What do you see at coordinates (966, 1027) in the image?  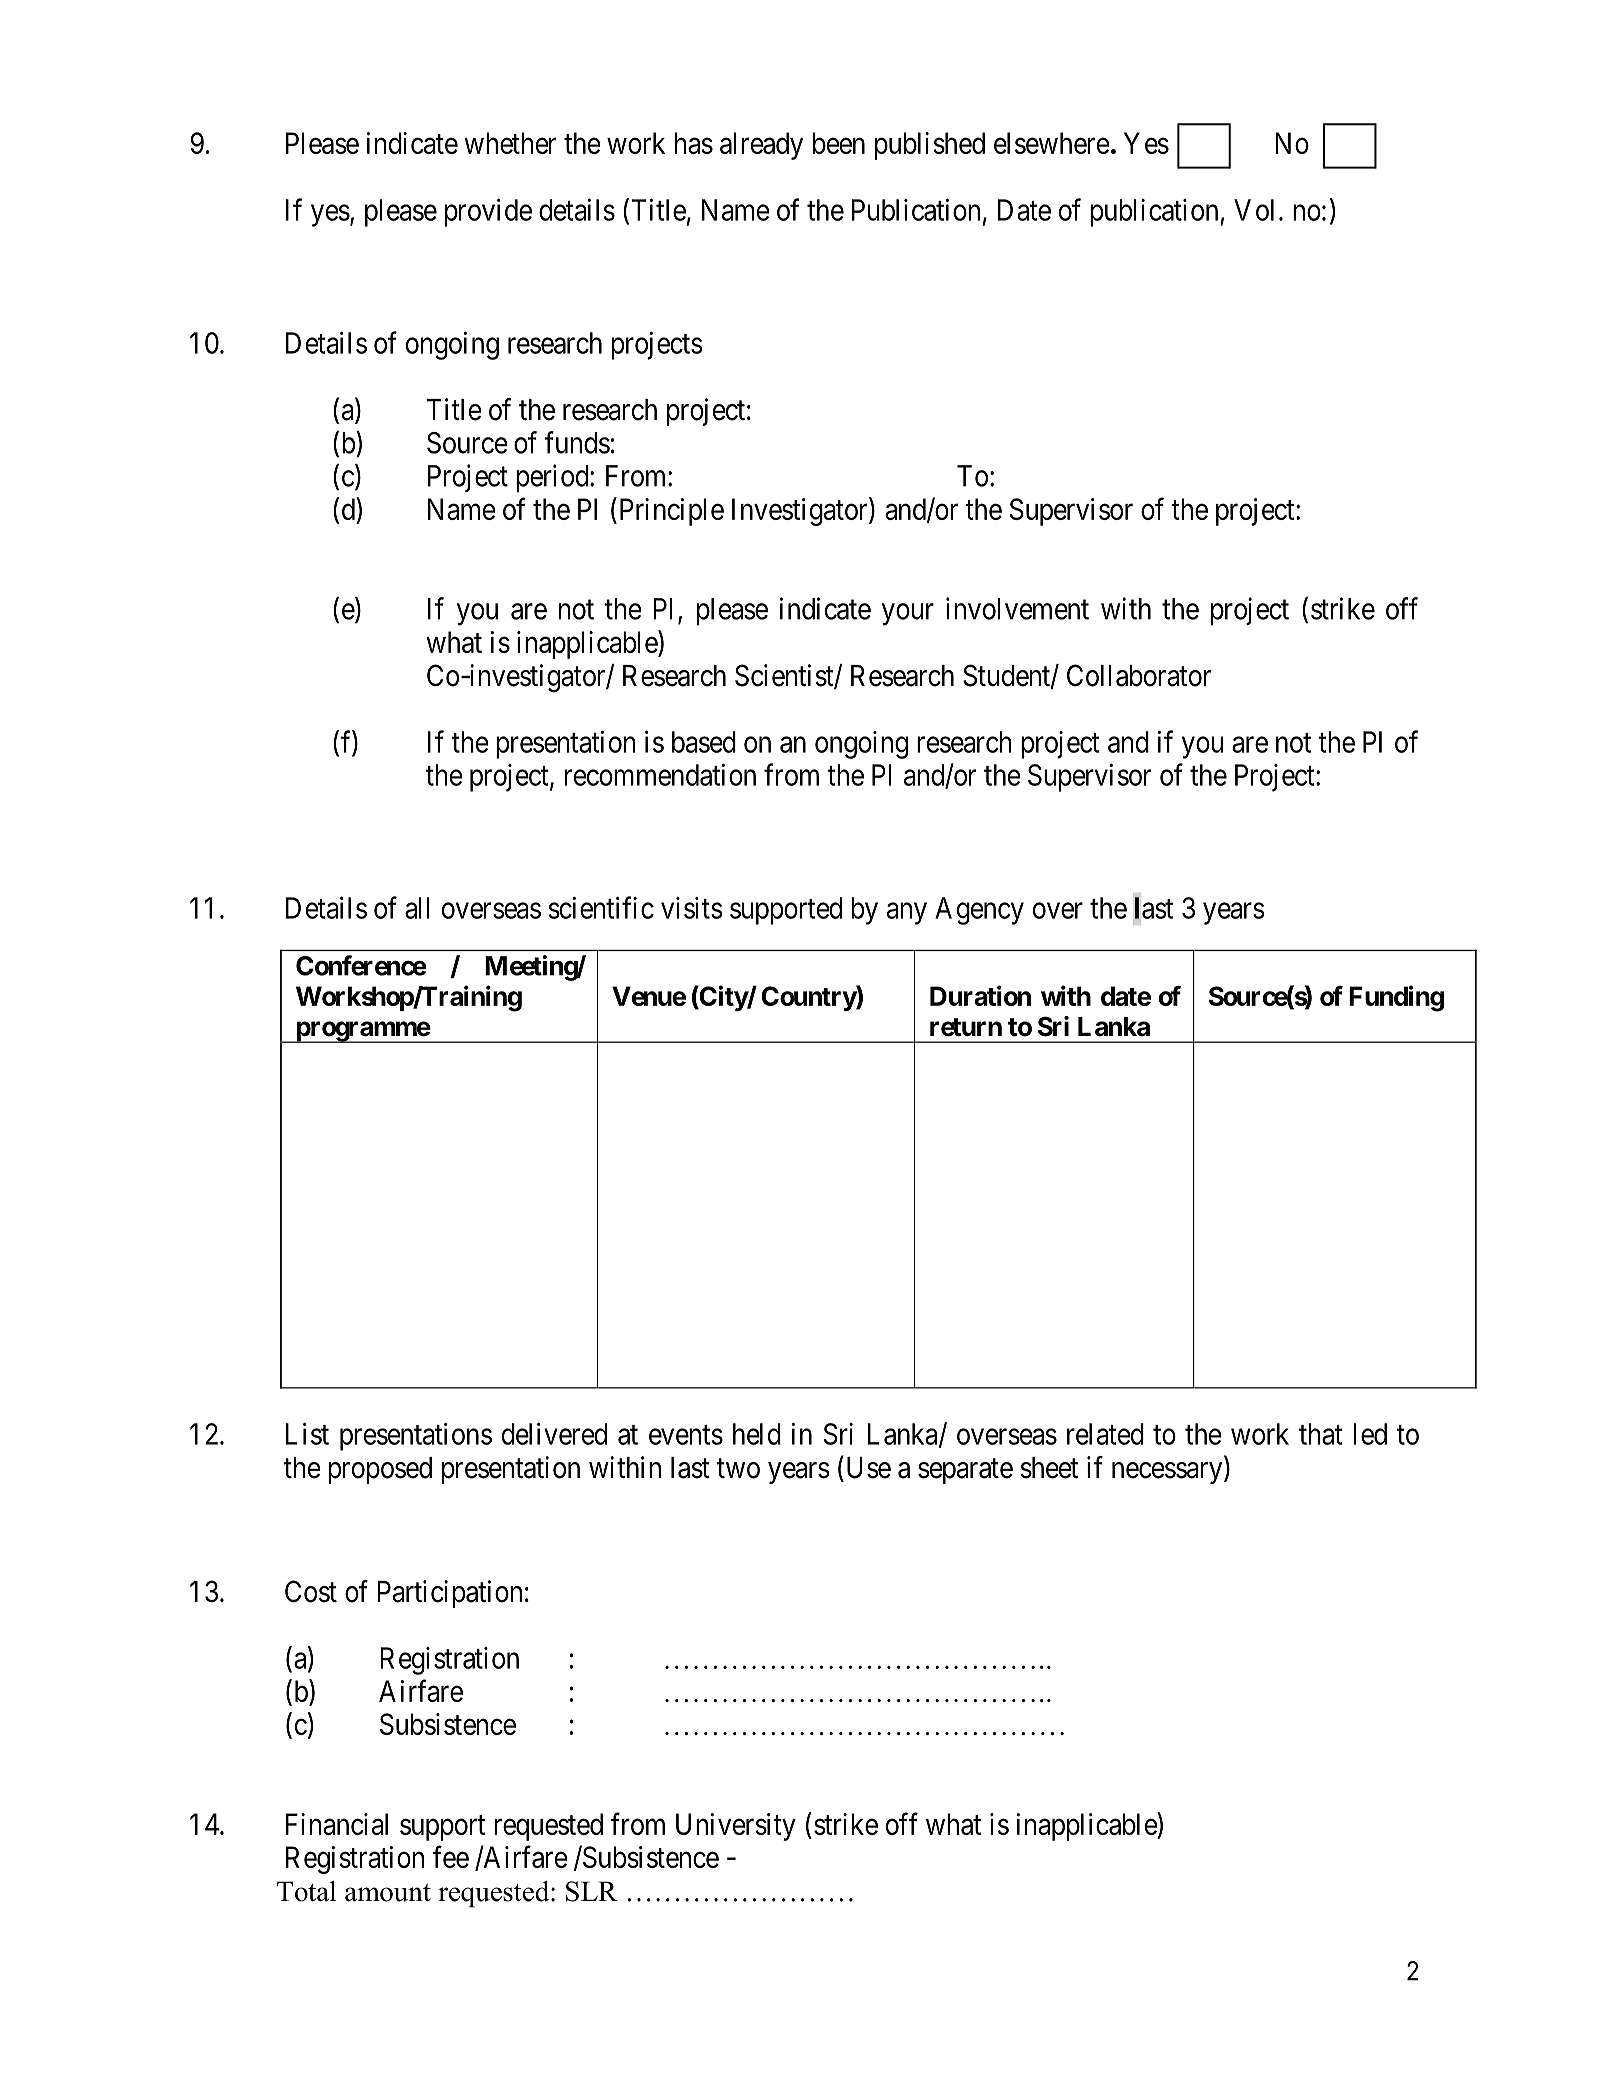 I see `return` at bounding box center [966, 1027].
